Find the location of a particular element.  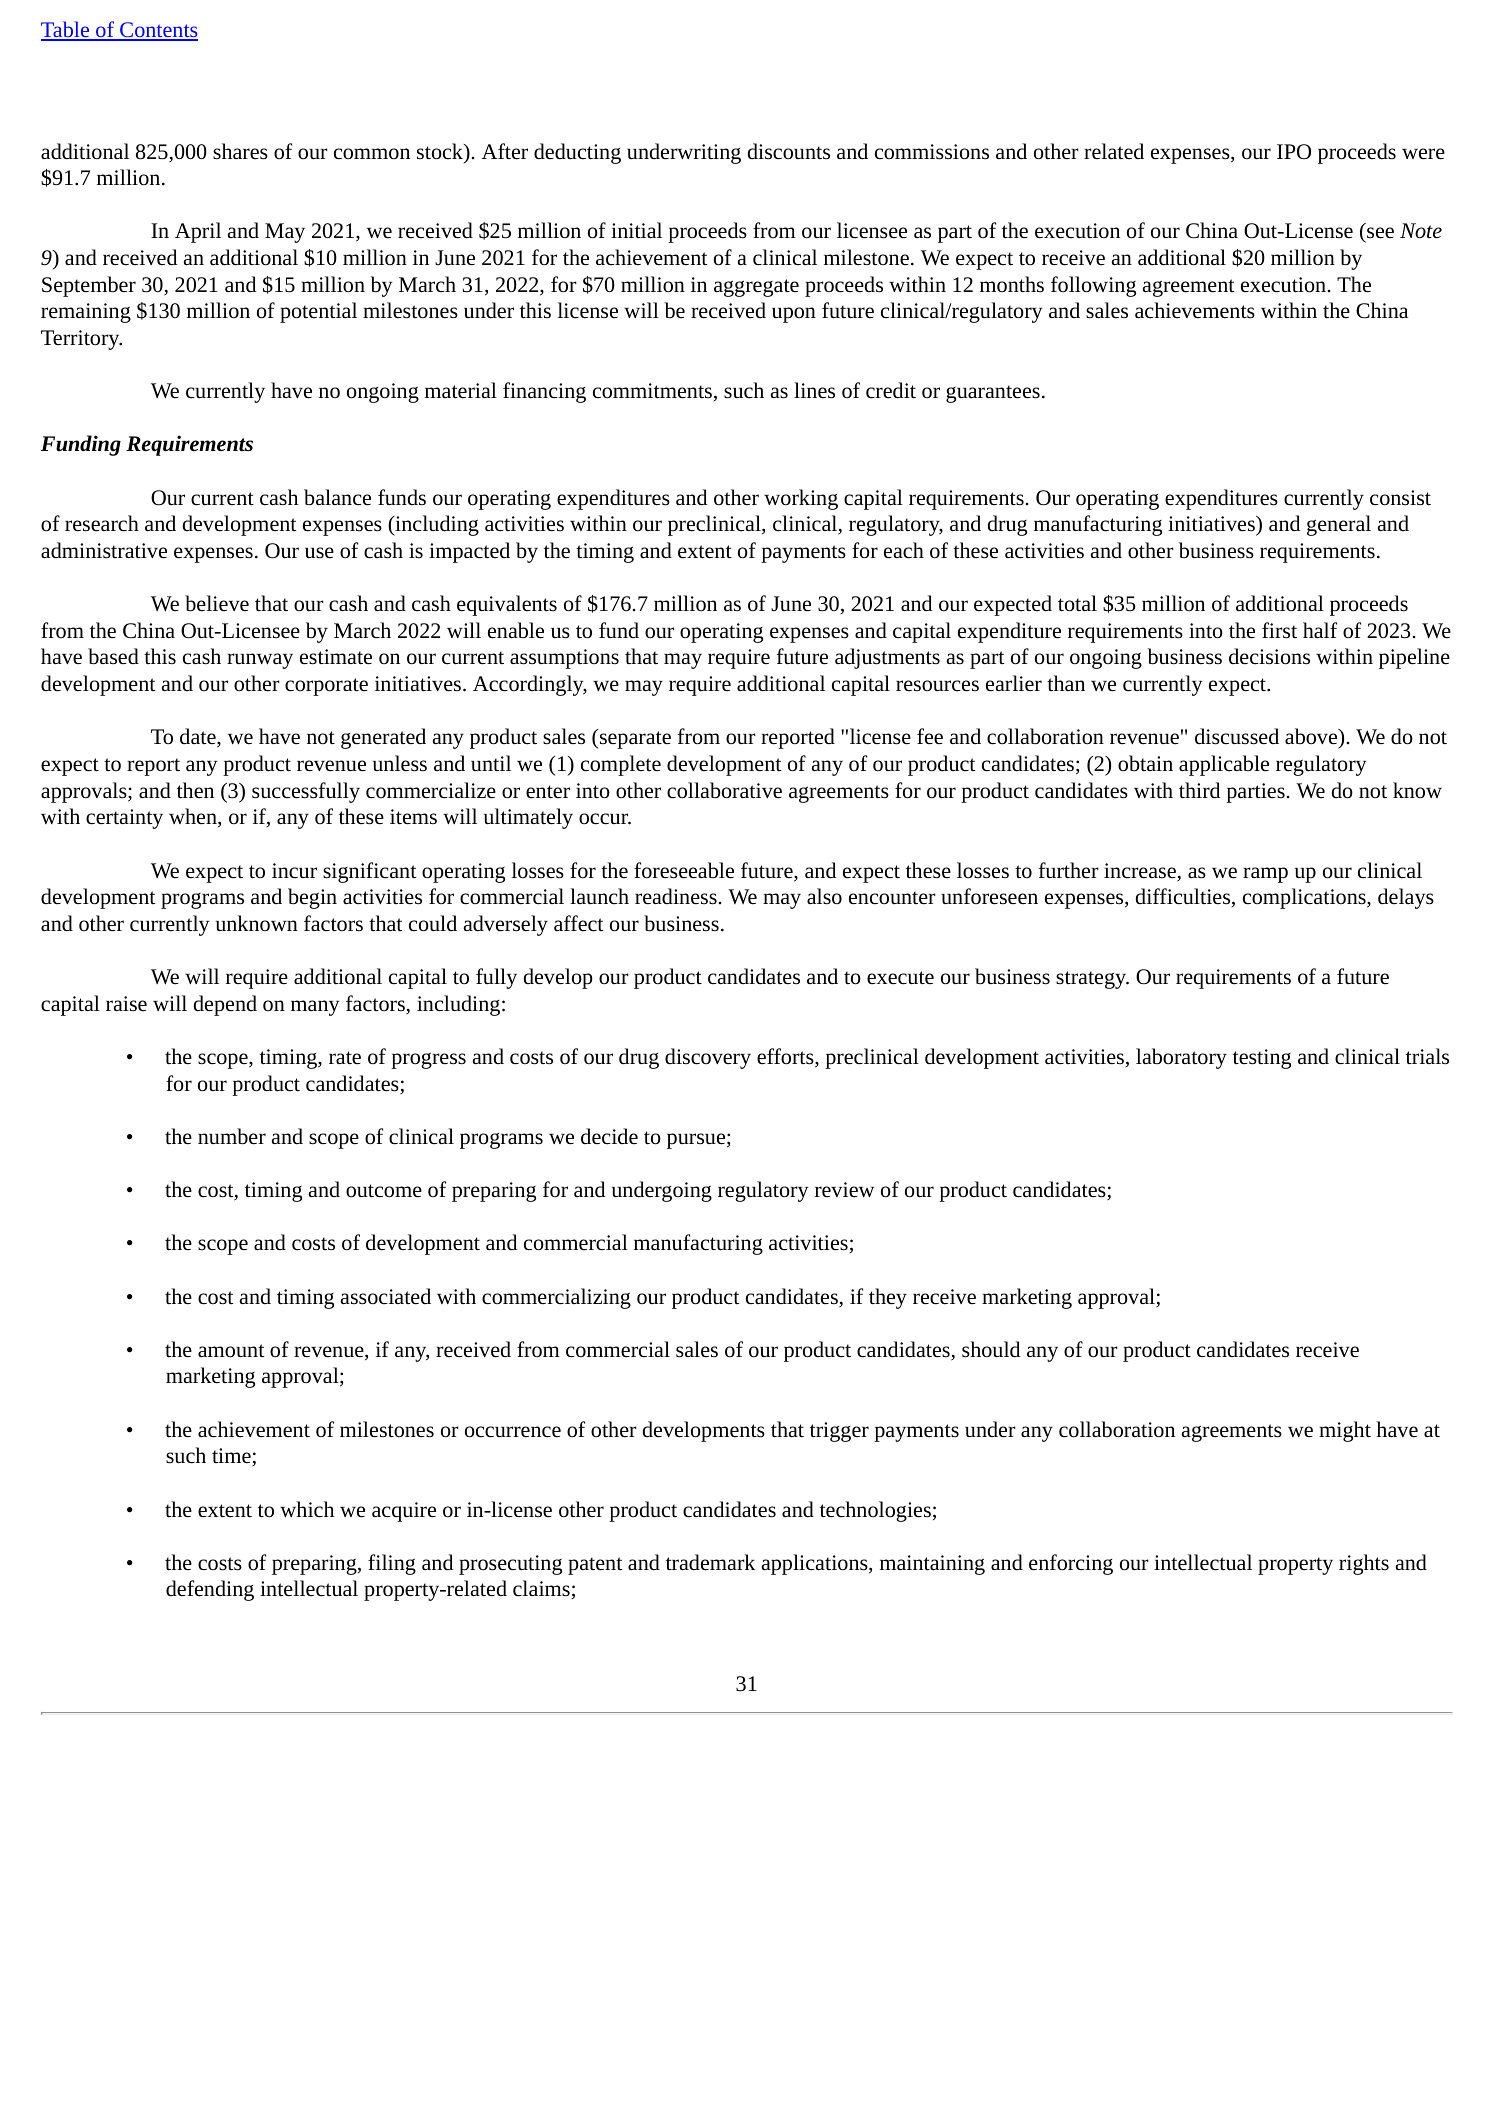

when is located at coordinates (194, 817).
